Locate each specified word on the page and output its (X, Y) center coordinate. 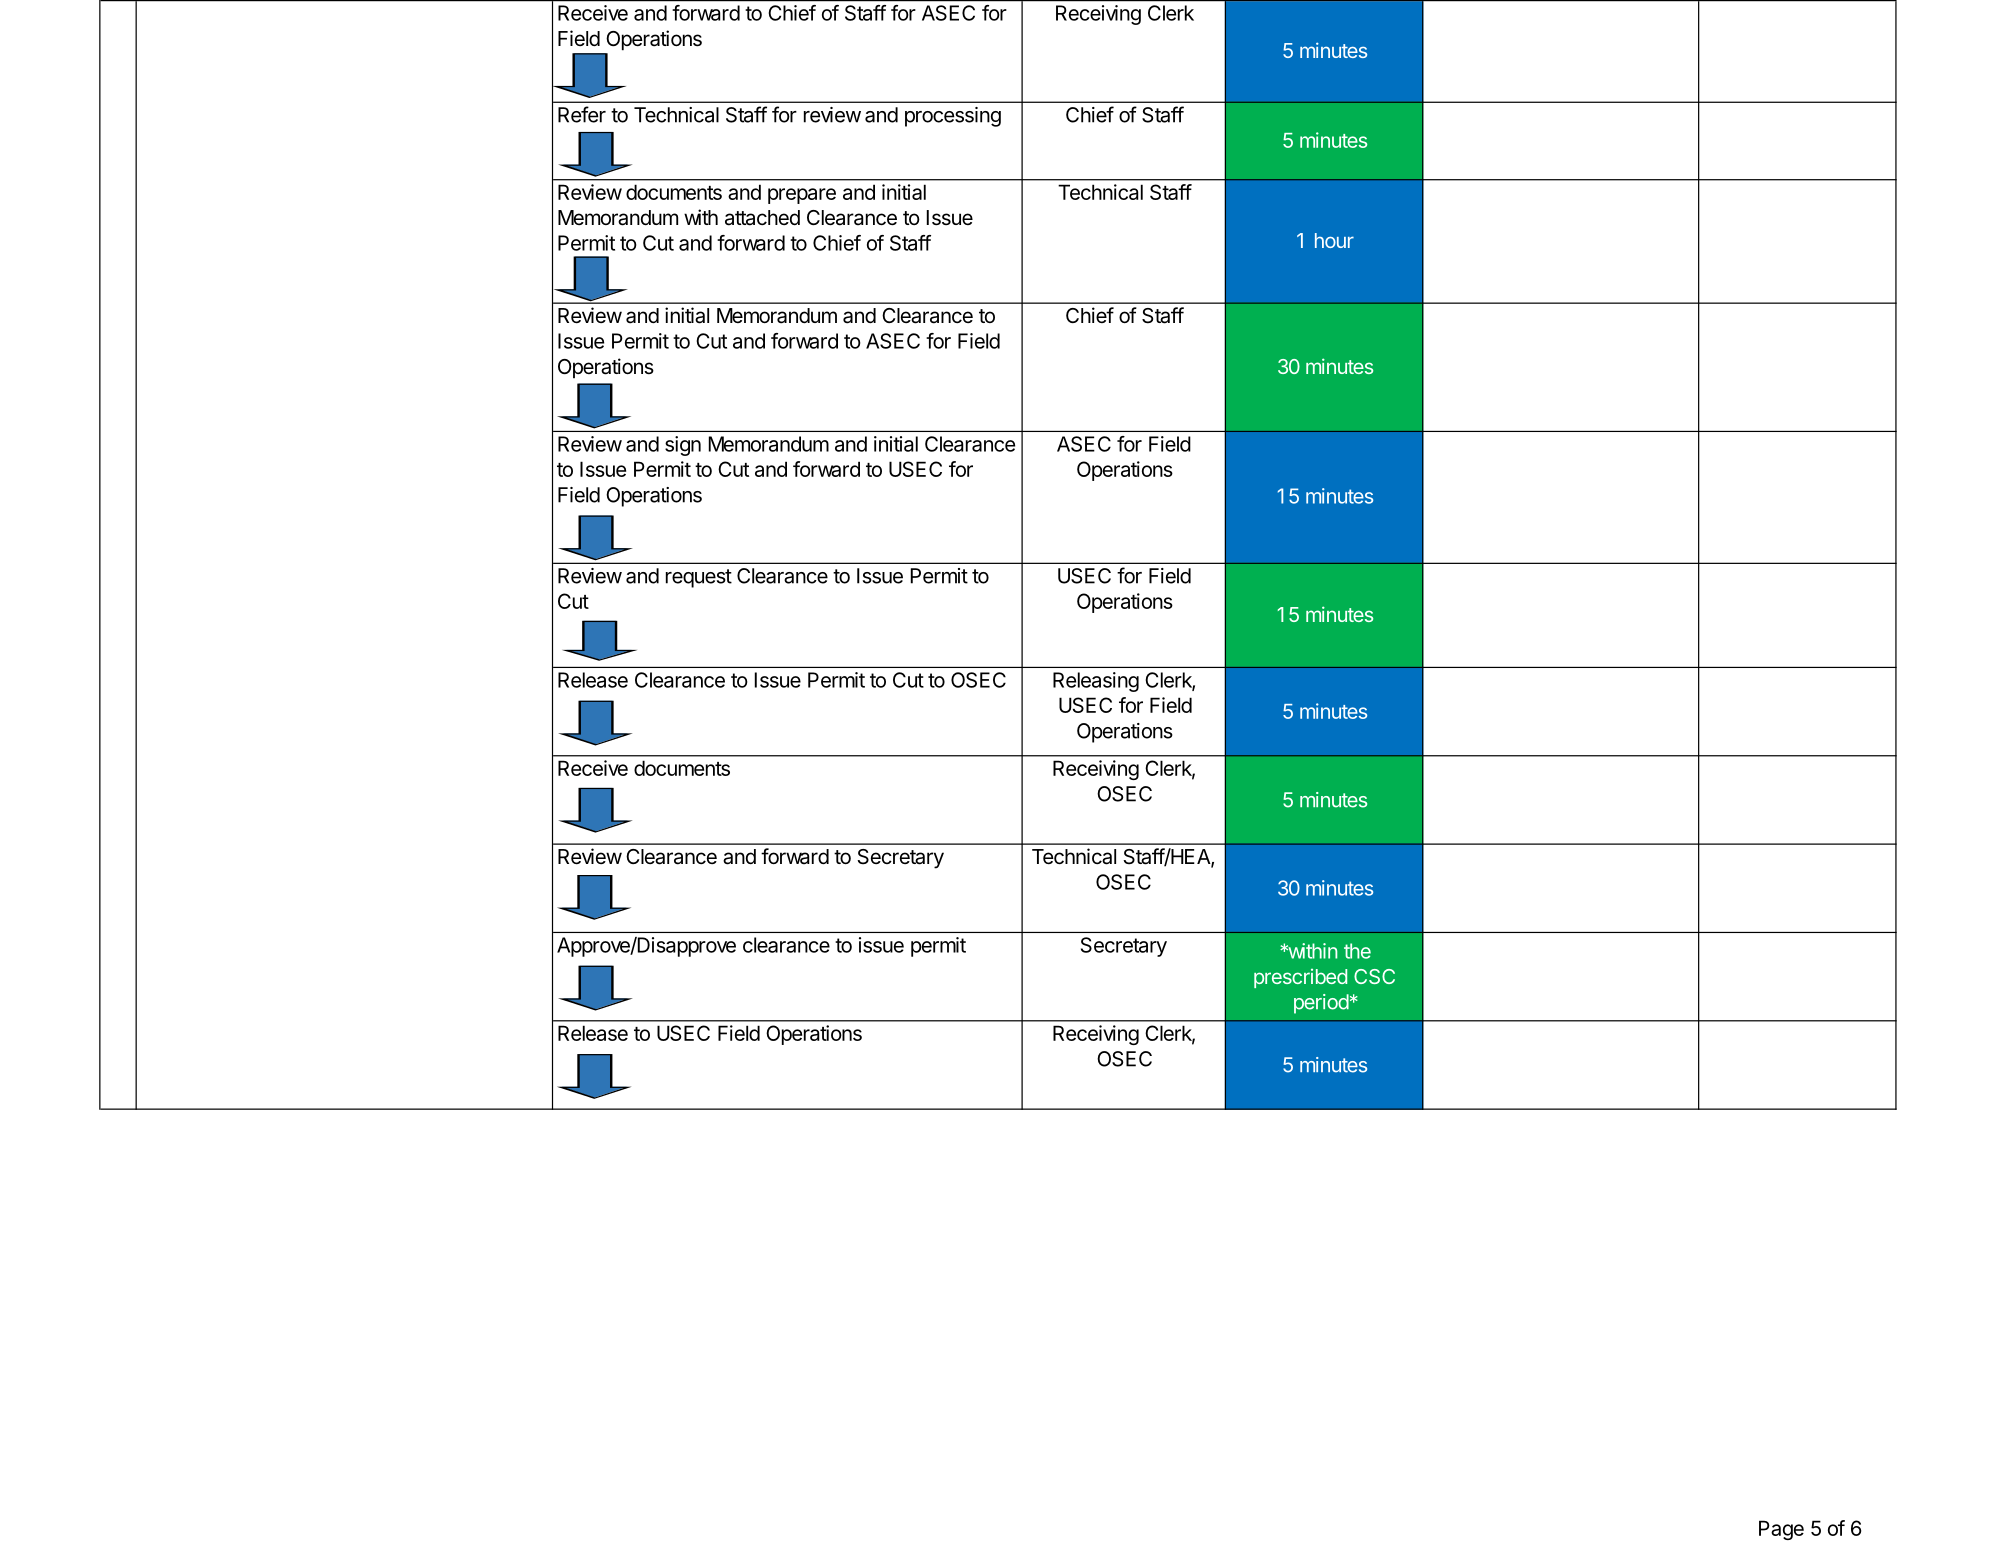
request (699, 578)
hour (1334, 240)
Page (1781, 1530)
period (1321, 1004)
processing (953, 117)
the (1357, 951)
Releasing (1096, 682)
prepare (802, 196)
